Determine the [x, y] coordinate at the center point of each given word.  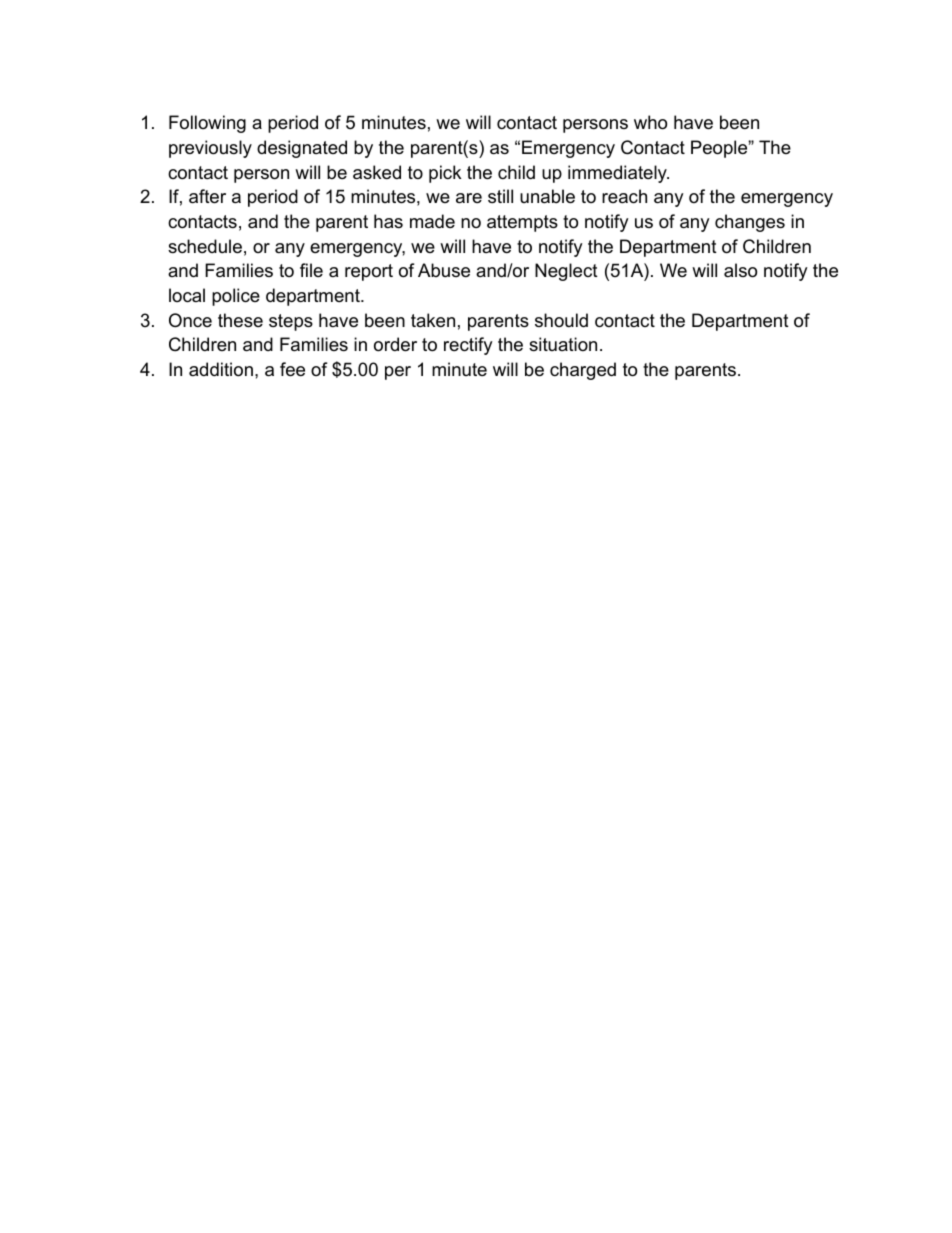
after [207, 196]
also [740, 270]
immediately [618, 174]
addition [221, 369]
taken [433, 320]
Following [207, 124]
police [236, 297]
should [561, 320]
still [500, 196]
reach [624, 196]
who [650, 122]
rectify [468, 346]
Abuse [444, 270]
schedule [205, 246]
